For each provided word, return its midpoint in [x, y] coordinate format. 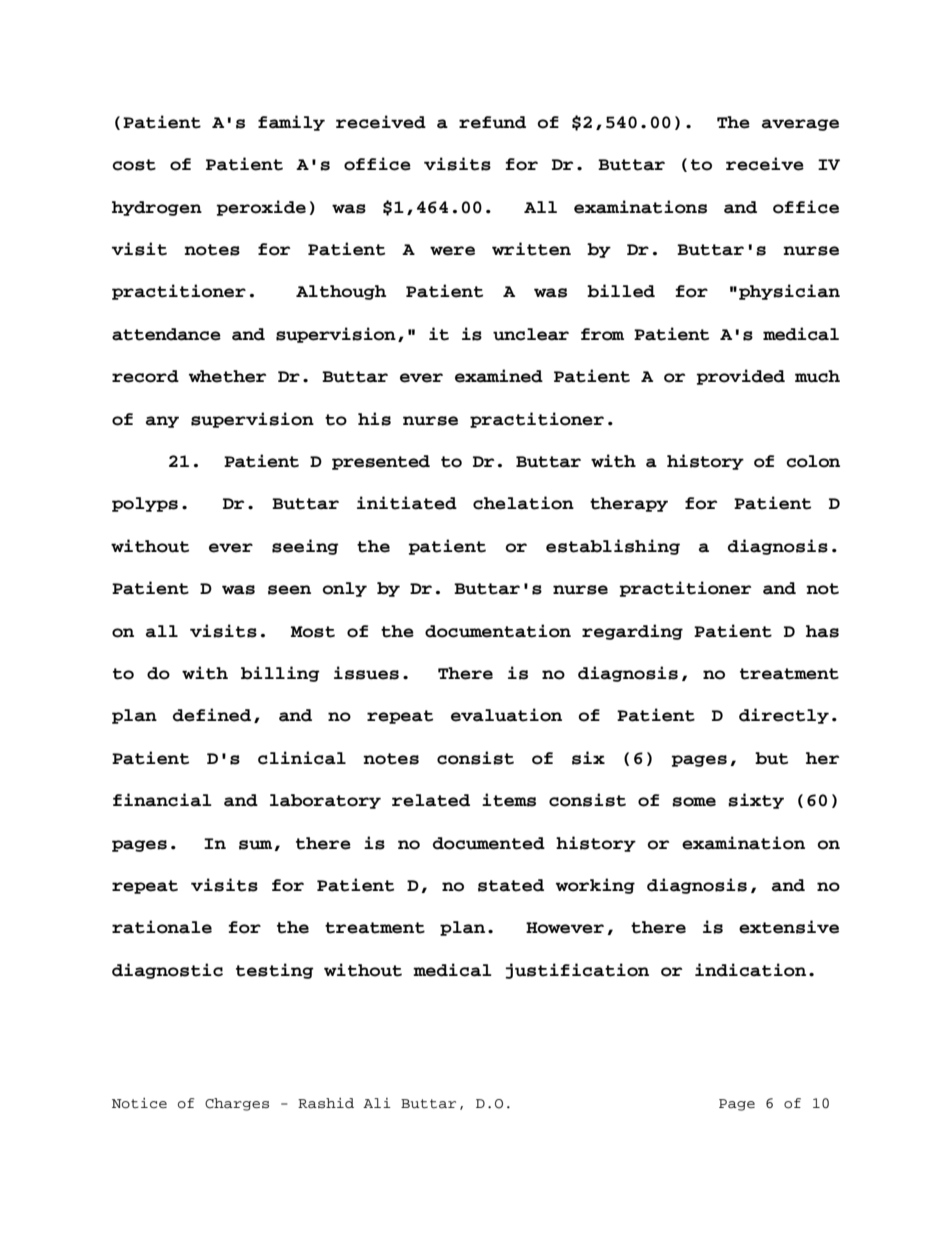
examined [499, 376]
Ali [377, 1103]
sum [255, 845]
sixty [756, 801]
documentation [498, 631]
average [800, 125]
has [822, 631]
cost [134, 165]
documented [489, 843]
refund [492, 122]
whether [228, 376]
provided [741, 377]
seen [289, 590]
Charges [237, 1104]
